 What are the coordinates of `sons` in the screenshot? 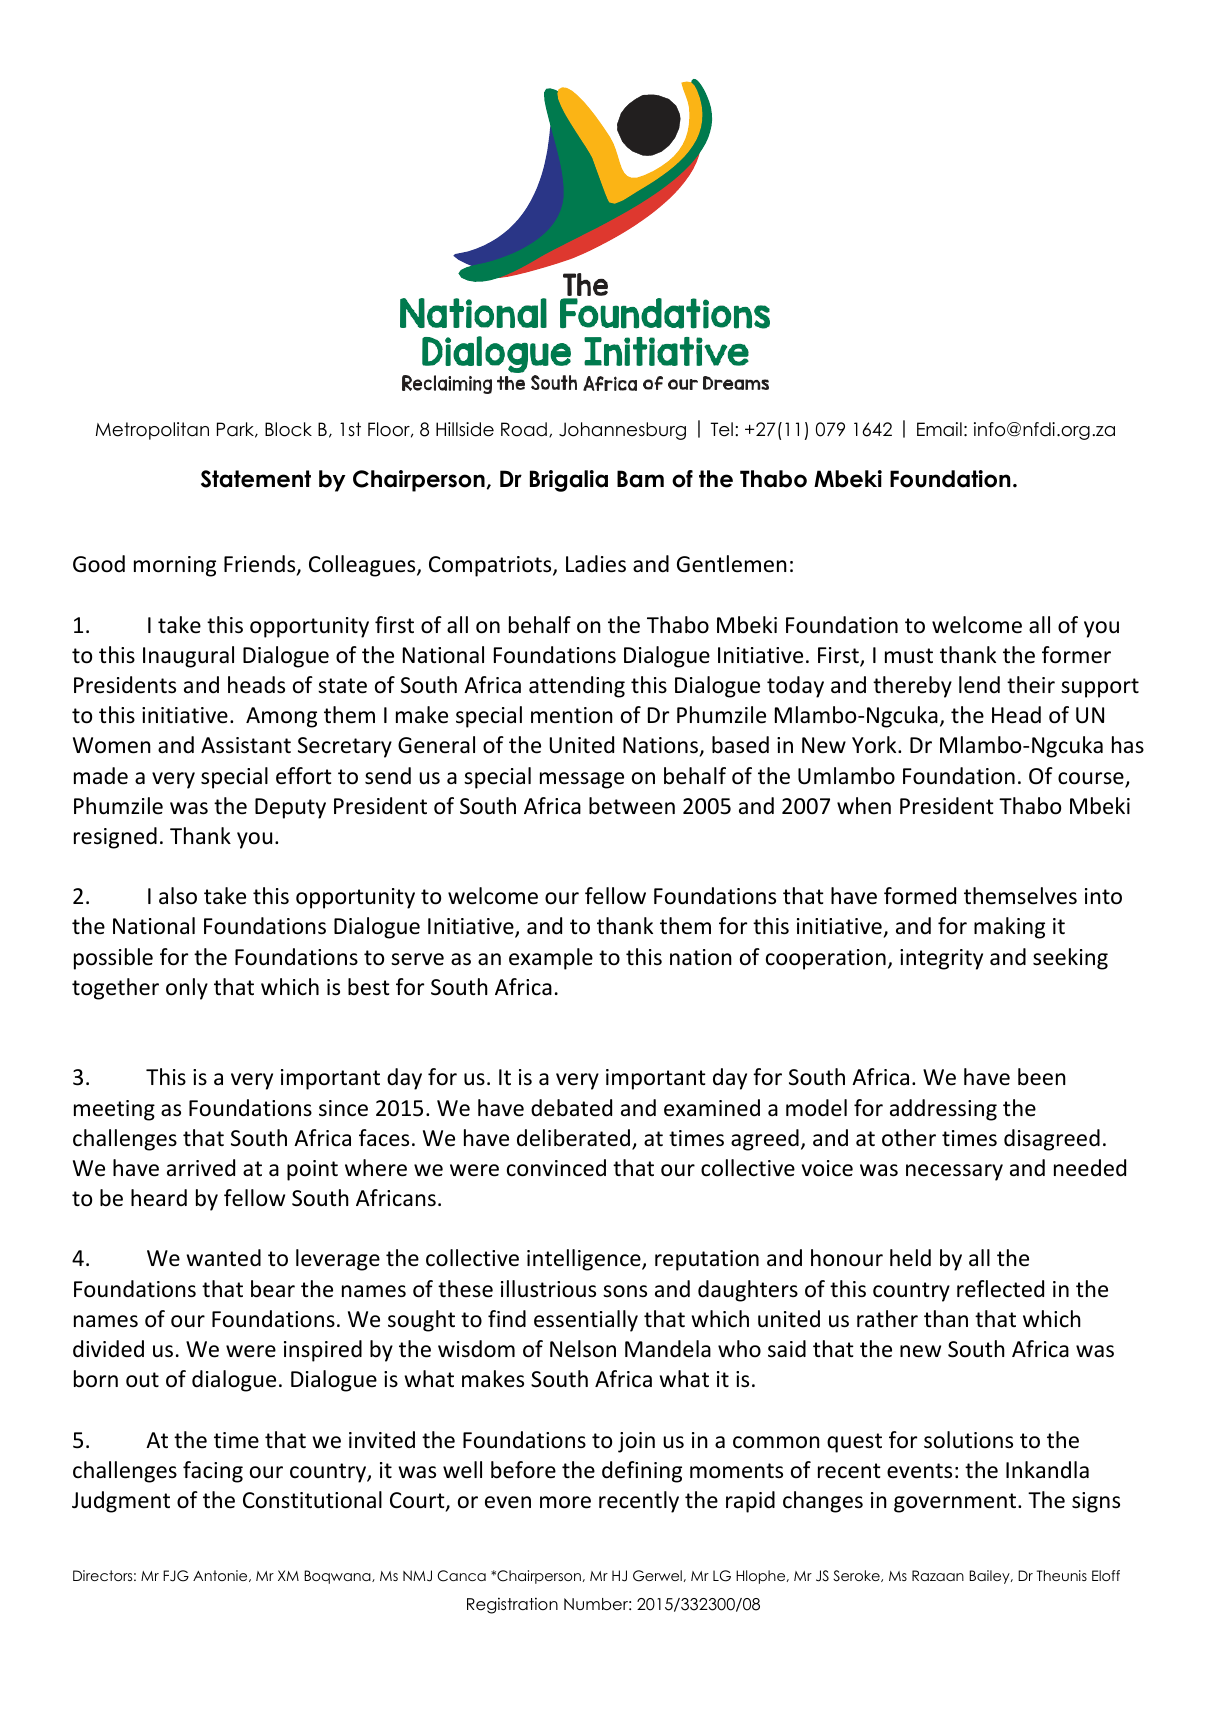 It's located at (625, 1291).
